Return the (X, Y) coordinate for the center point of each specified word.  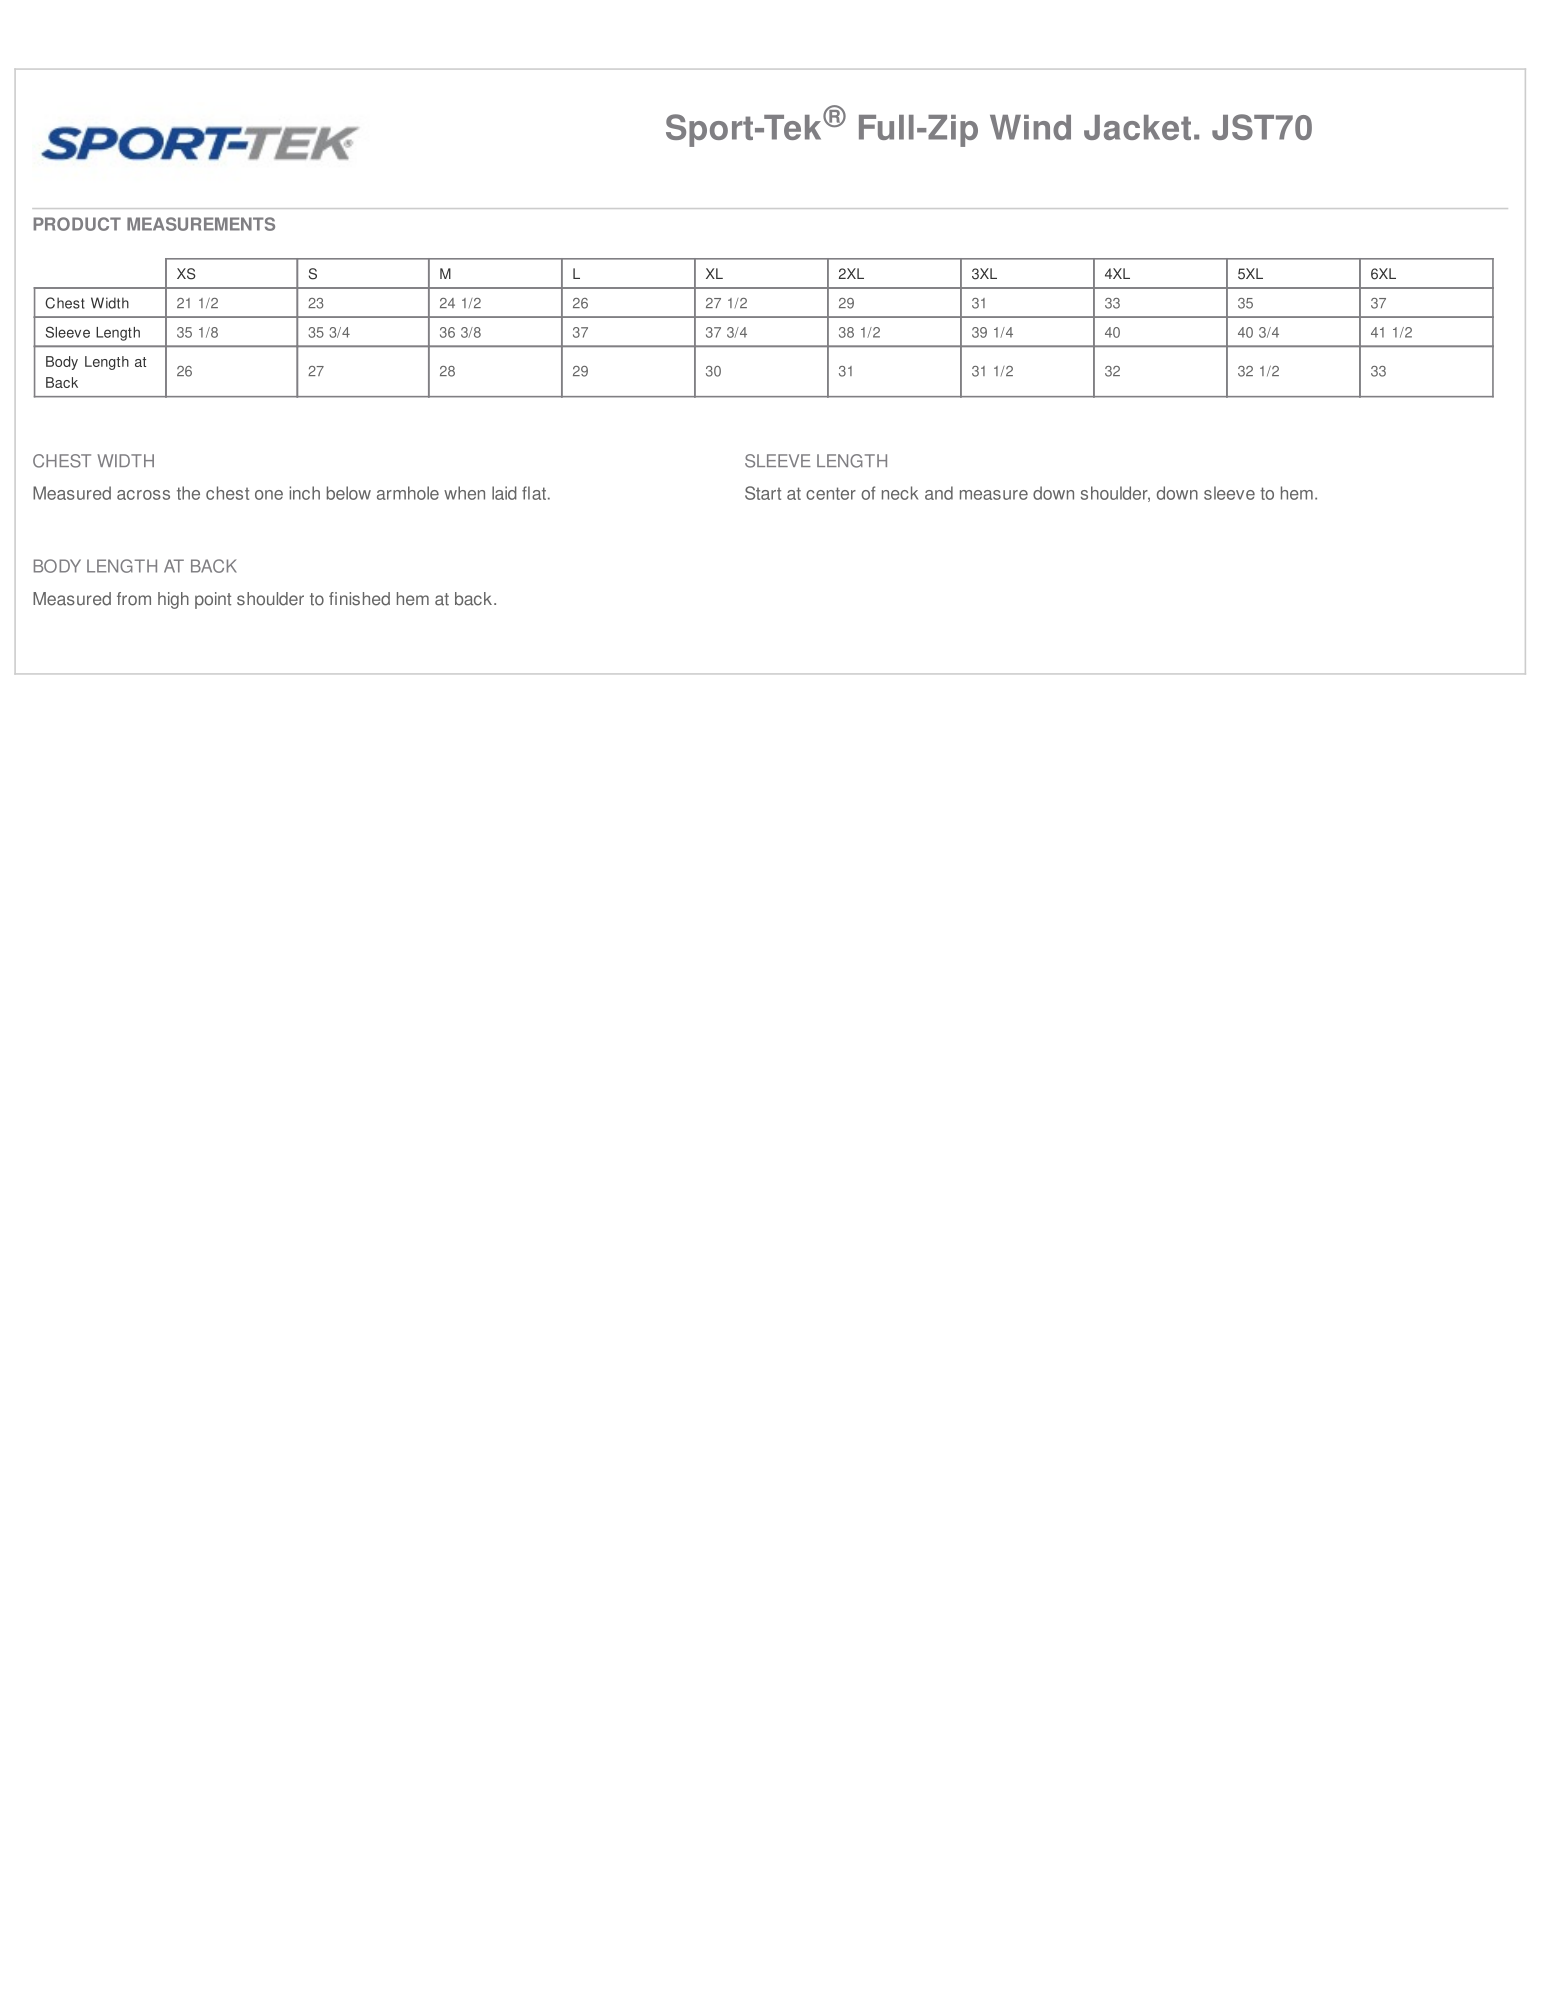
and (939, 493)
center (831, 493)
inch (304, 493)
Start (763, 493)
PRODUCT (77, 224)
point (213, 600)
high (173, 600)
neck (900, 493)
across (143, 495)
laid (504, 493)
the (188, 493)
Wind (1030, 127)
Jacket (1137, 127)
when (464, 493)
